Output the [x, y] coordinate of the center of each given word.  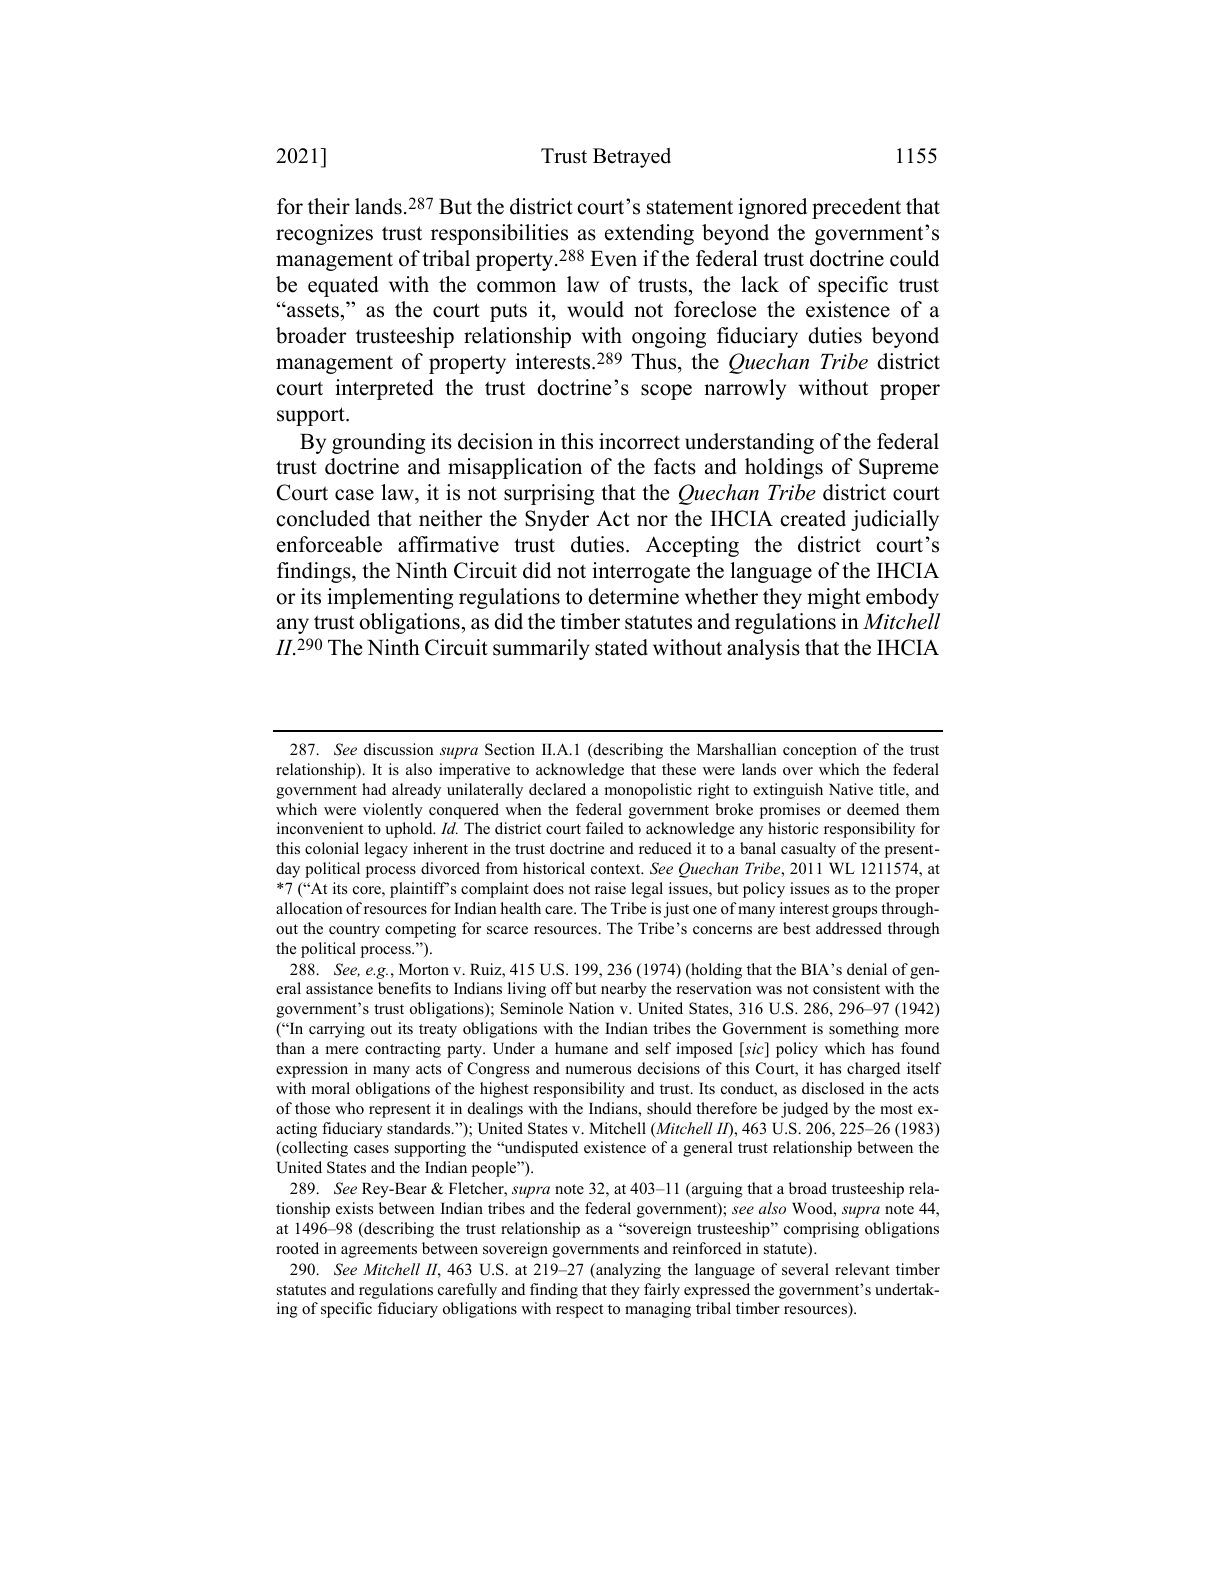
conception [820, 751]
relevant [862, 1269]
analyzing [627, 1271]
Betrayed [632, 158]
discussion [399, 749]
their [329, 206]
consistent [846, 988]
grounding [379, 443]
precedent [856, 208]
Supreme [898, 468]
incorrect [639, 441]
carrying [337, 1030]
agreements [379, 1251]
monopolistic [648, 791]
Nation [591, 1008]
